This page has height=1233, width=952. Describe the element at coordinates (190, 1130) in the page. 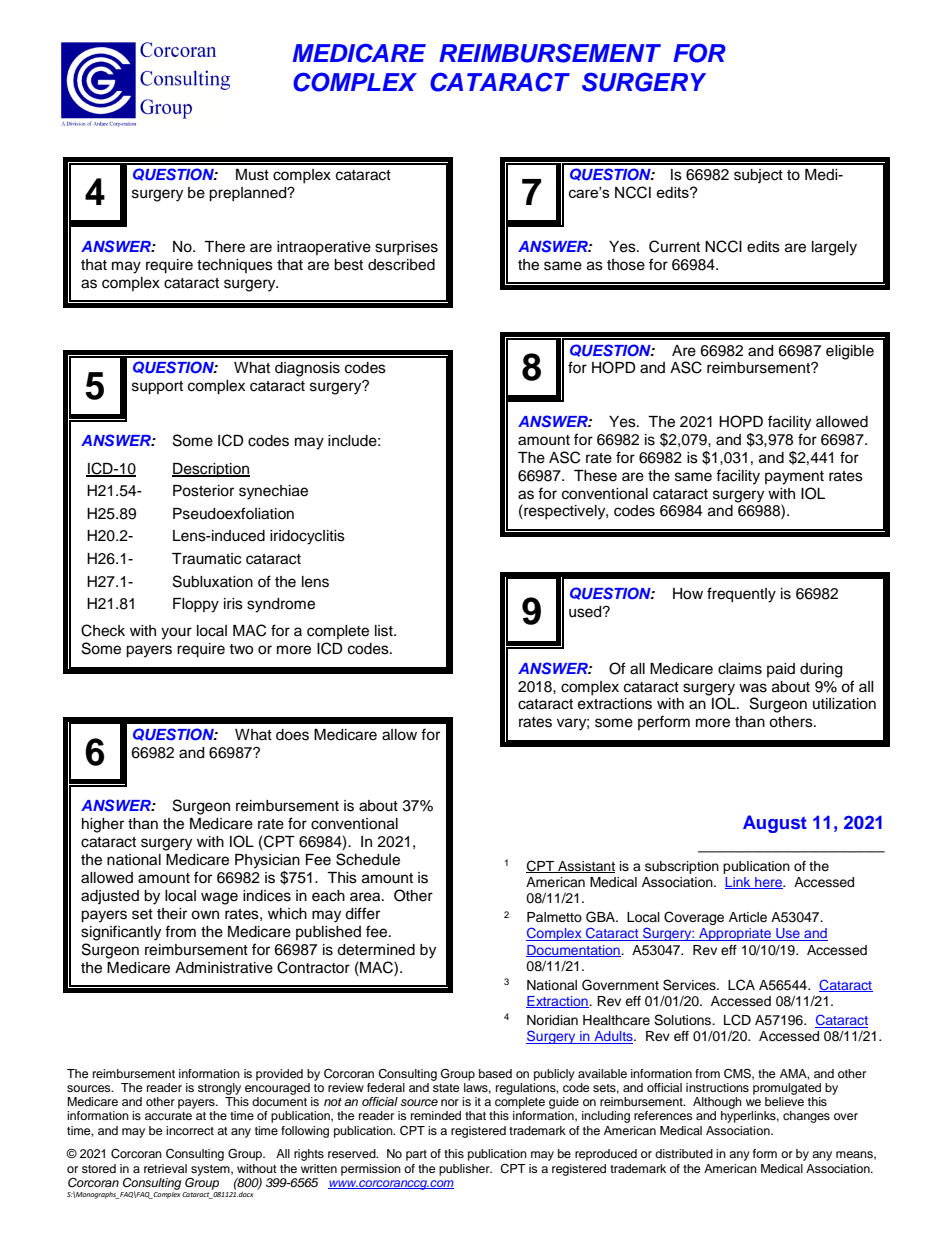

I see `incorrect` at that location.
